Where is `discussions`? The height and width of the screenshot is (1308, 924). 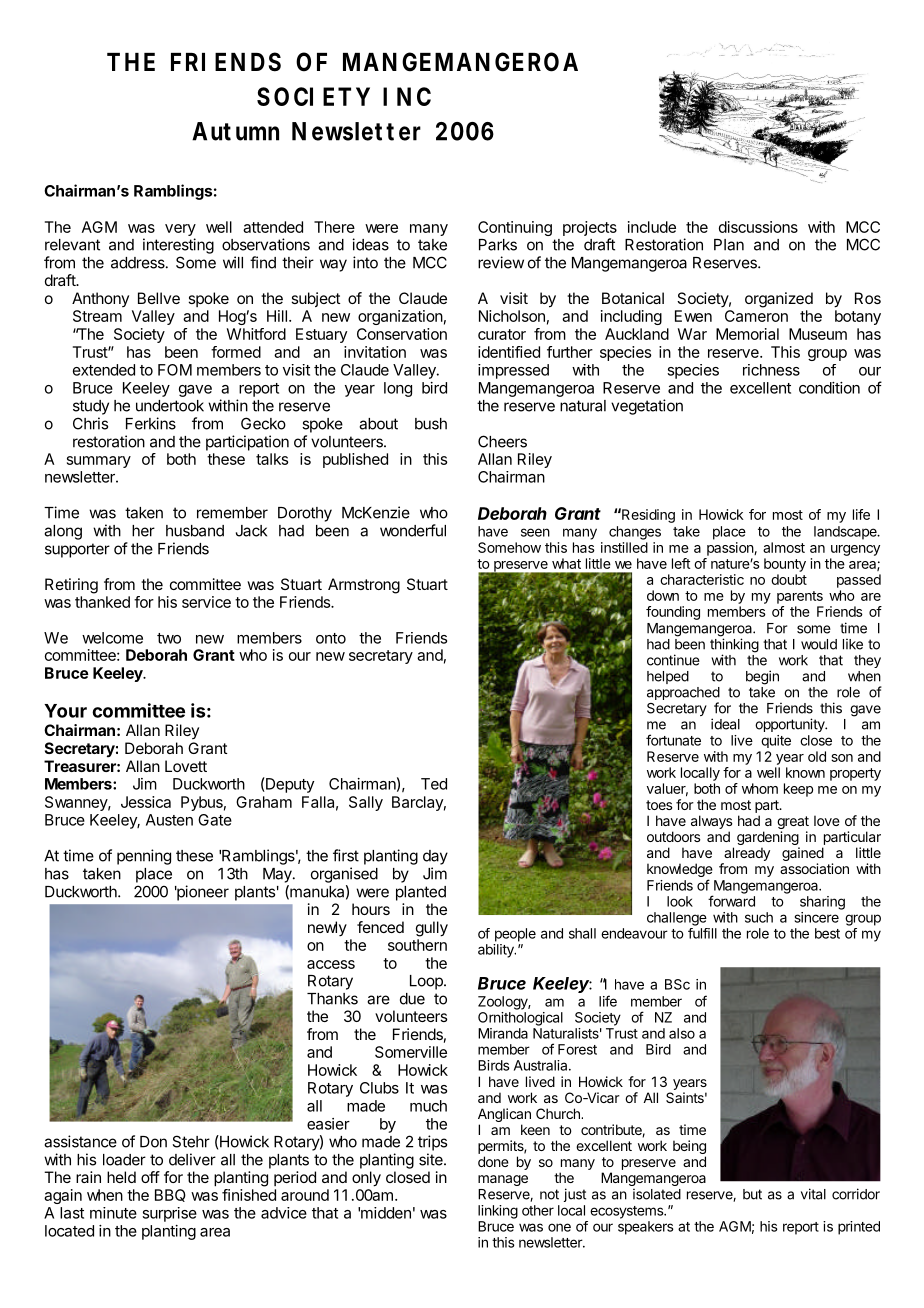
discussions is located at coordinates (758, 227).
